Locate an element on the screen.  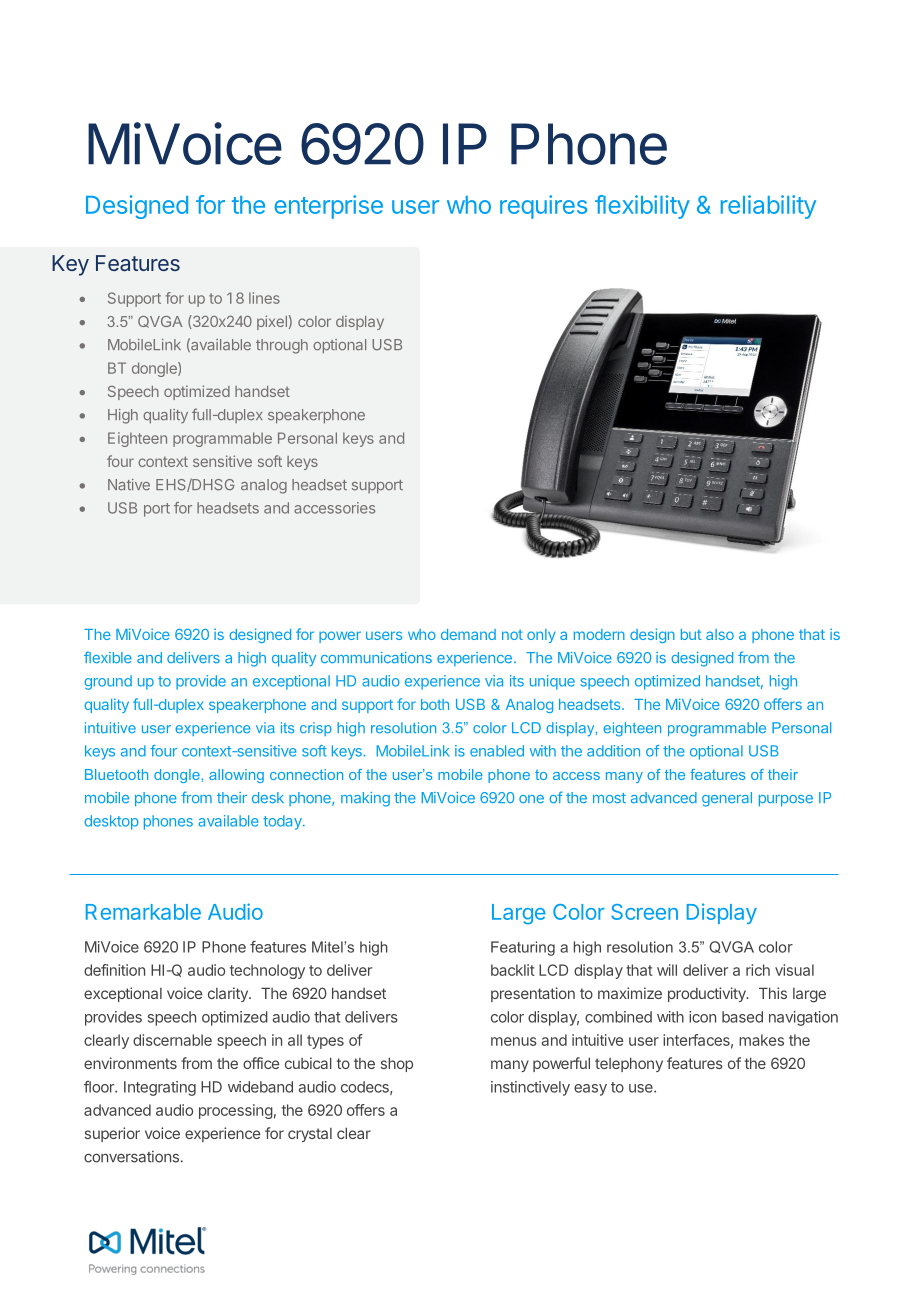
both is located at coordinates (435, 704).
